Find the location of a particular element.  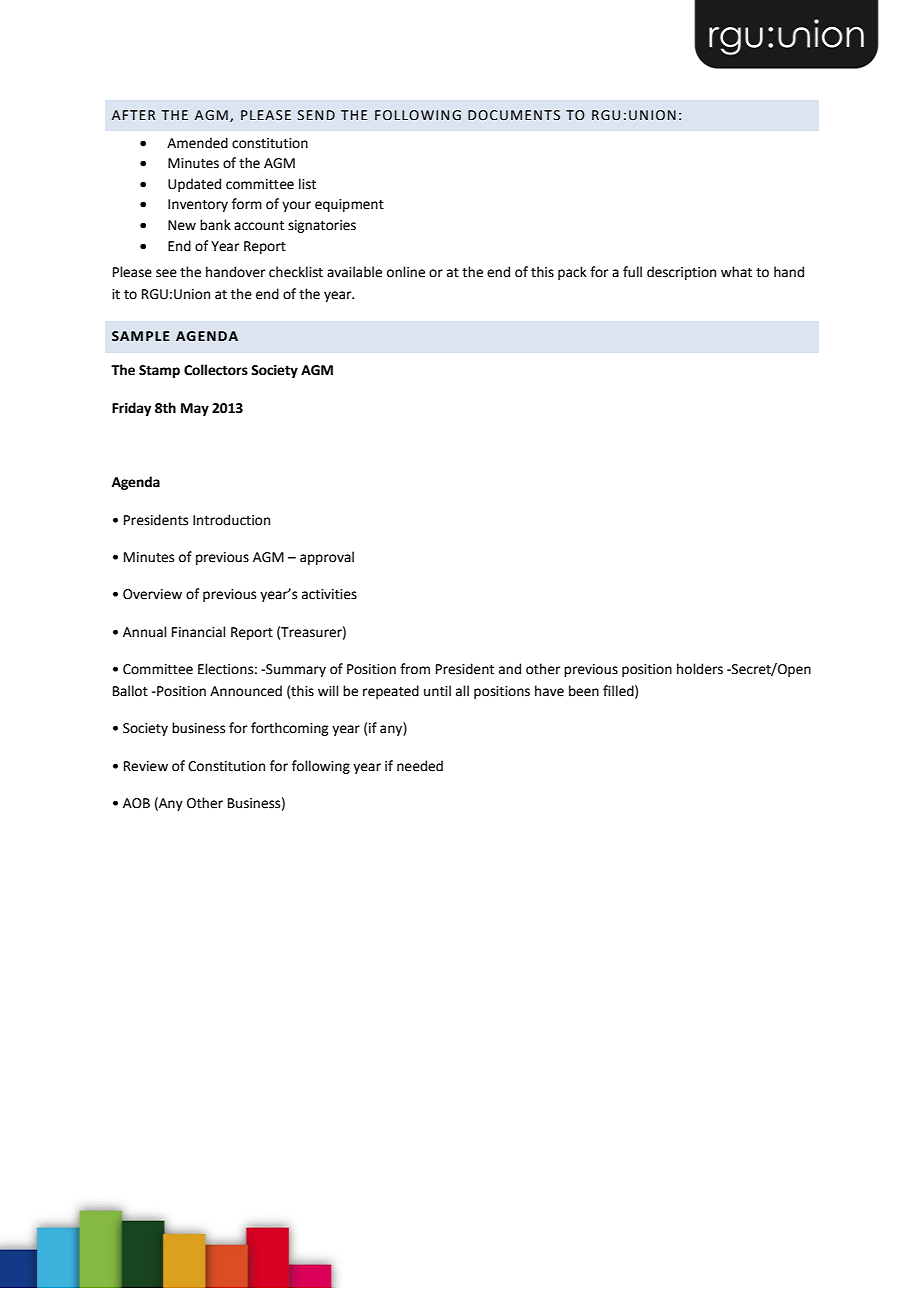

what is located at coordinates (736, 272).
